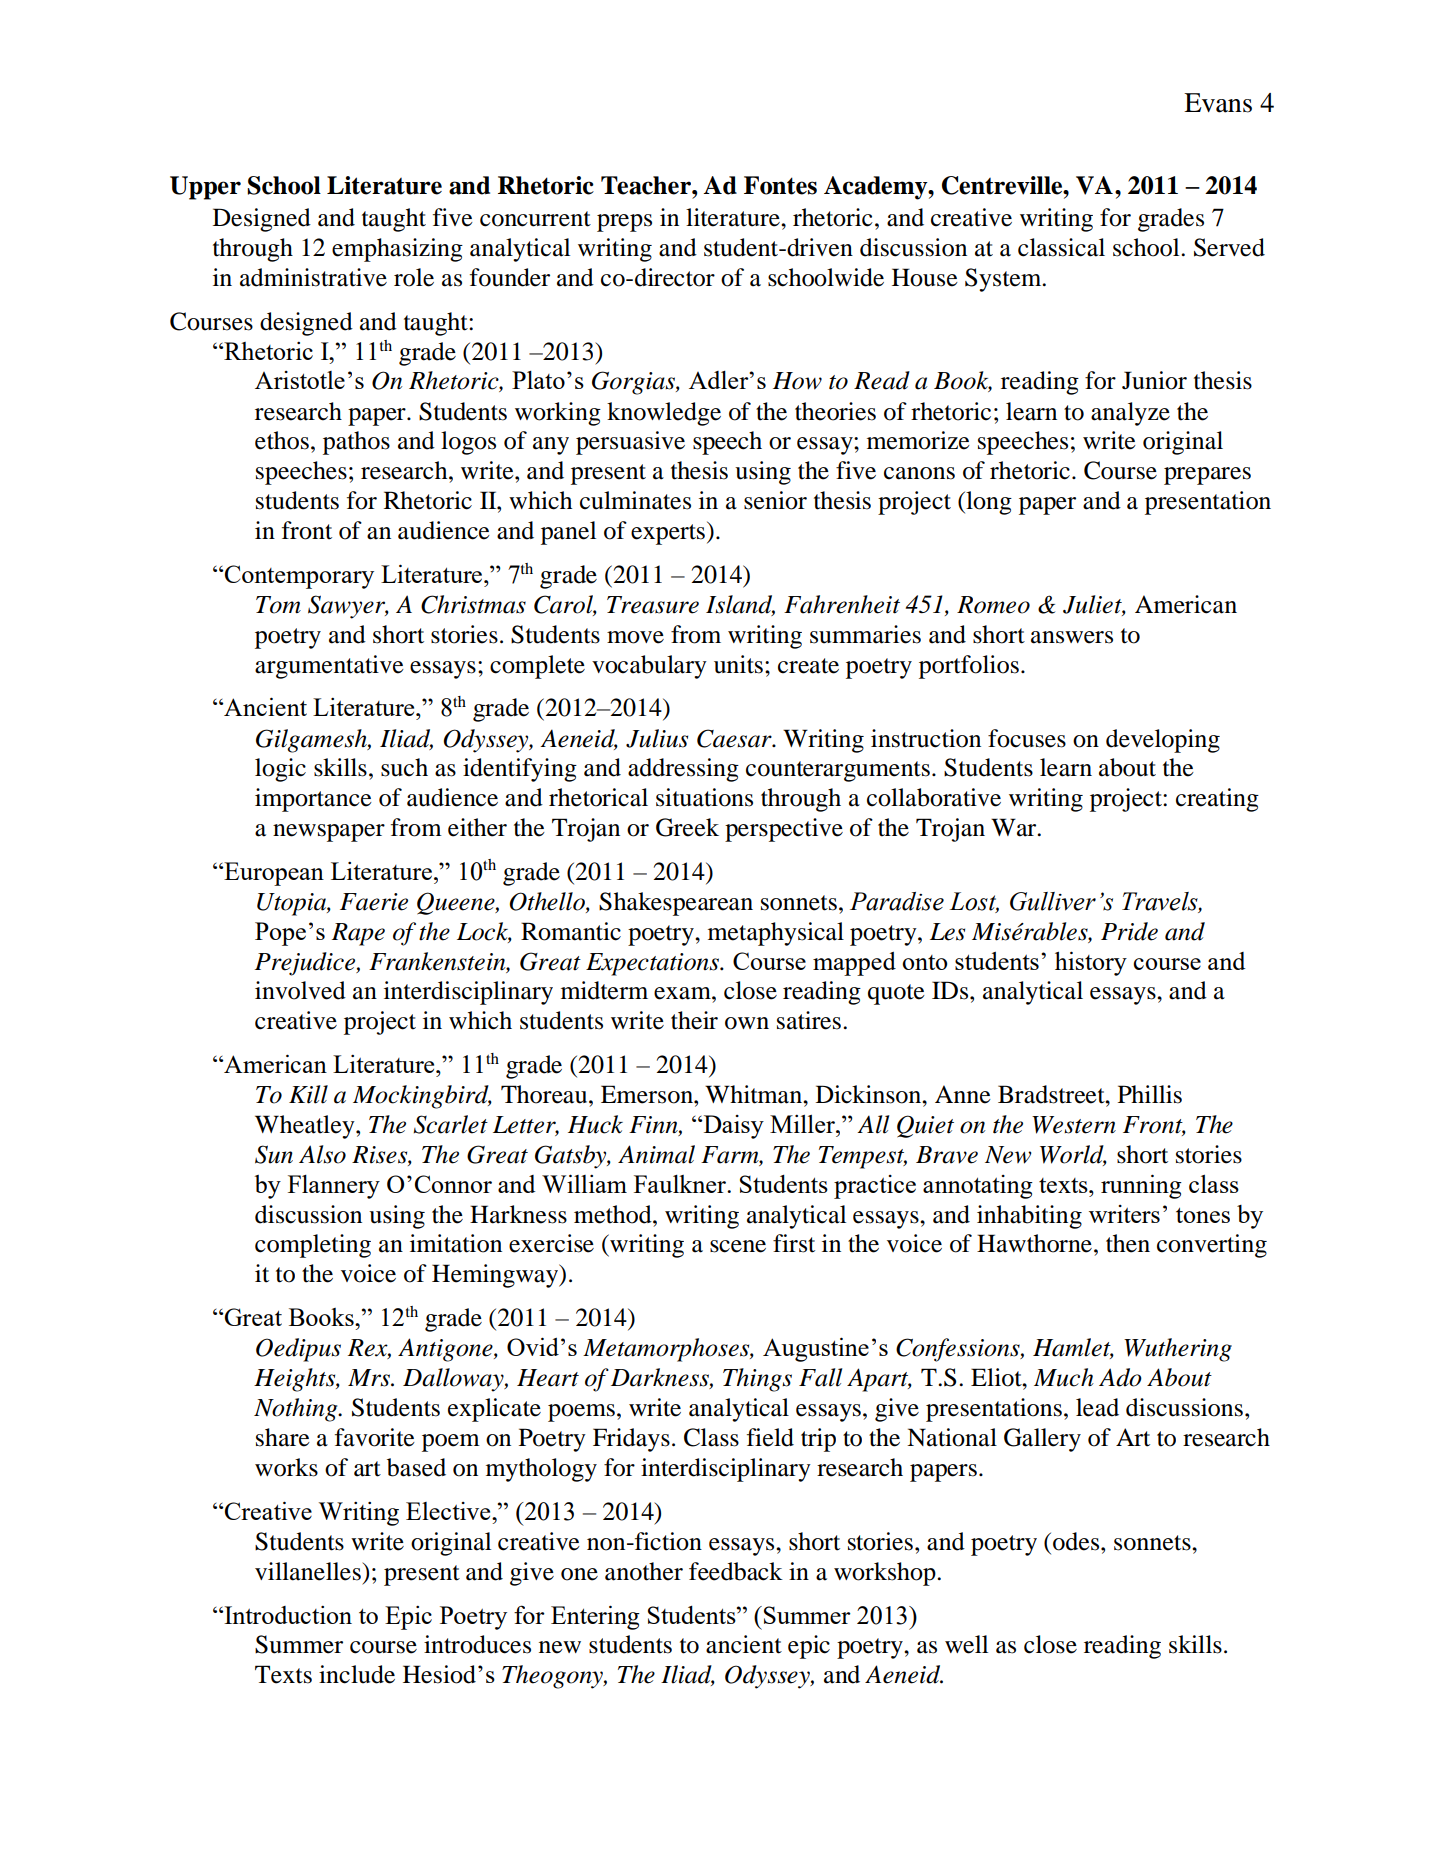 This page has height=1869, width=1444. Describe the element at coordinates (205, 188) in the page. I see `Upper` at that location.
